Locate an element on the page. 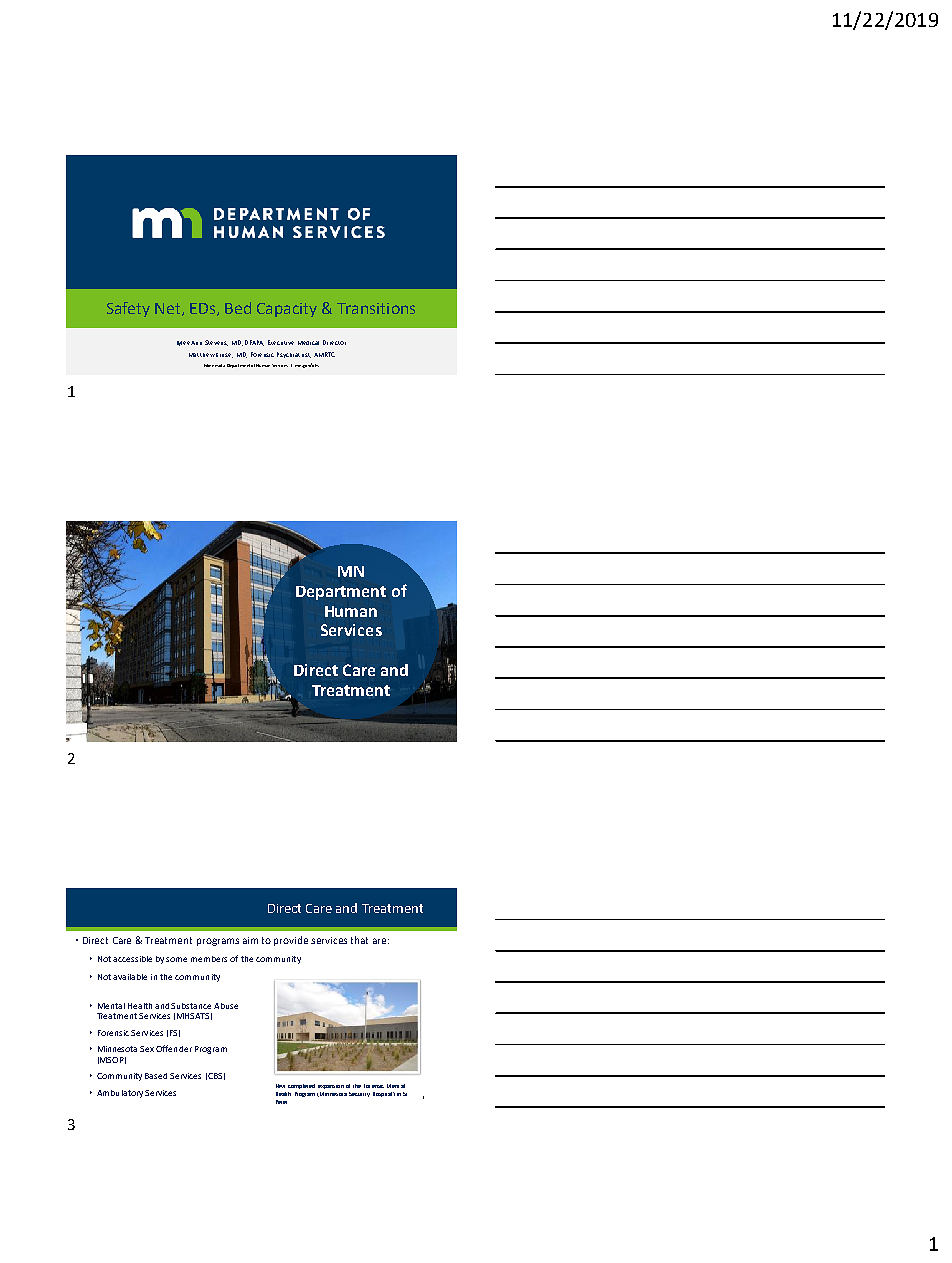 The image size is (952, 1263). Transitions is located at coordinates (376, 308).
